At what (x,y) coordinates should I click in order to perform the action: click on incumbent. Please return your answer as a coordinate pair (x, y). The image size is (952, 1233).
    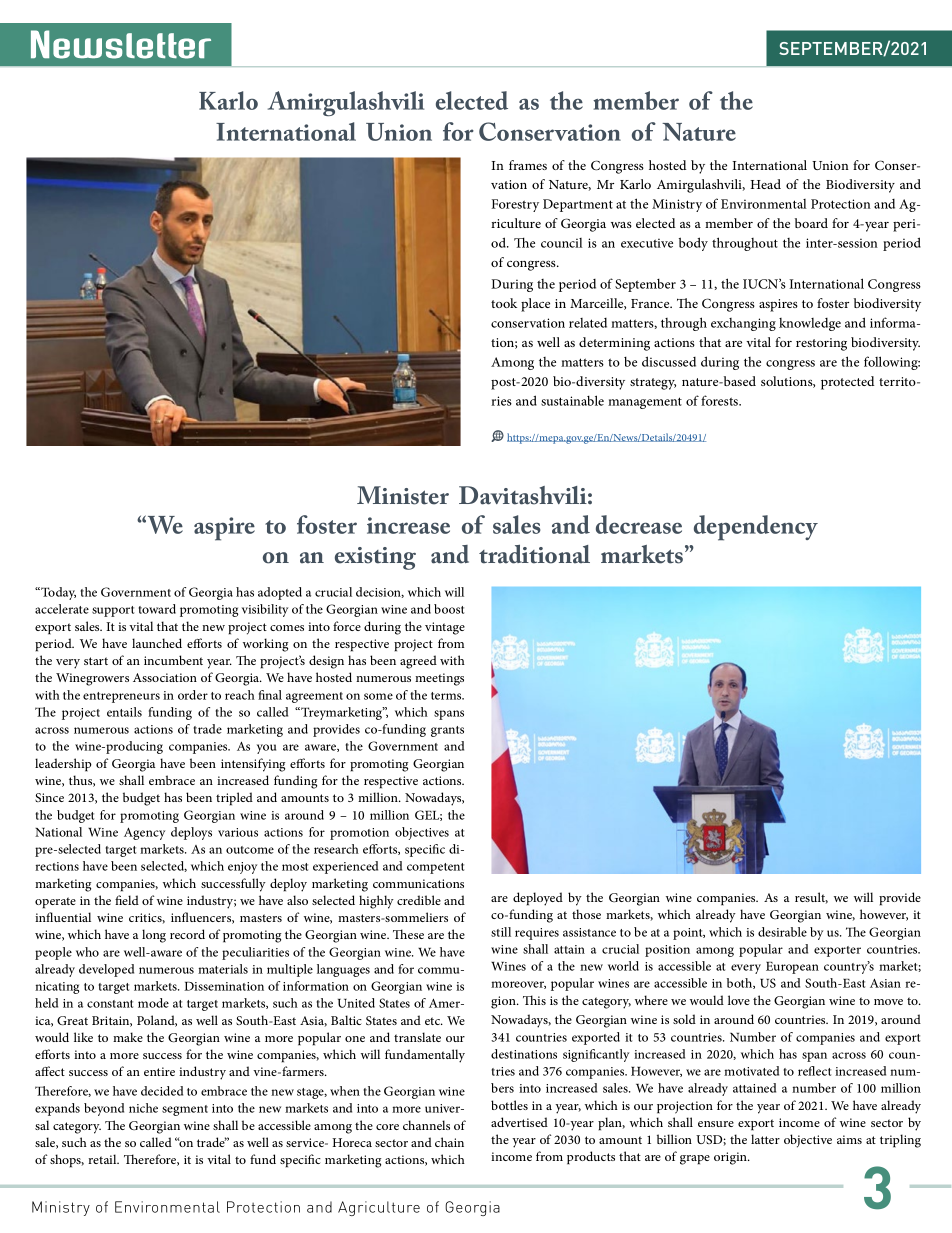
    Looking at the image, I should click on (173, 660).
